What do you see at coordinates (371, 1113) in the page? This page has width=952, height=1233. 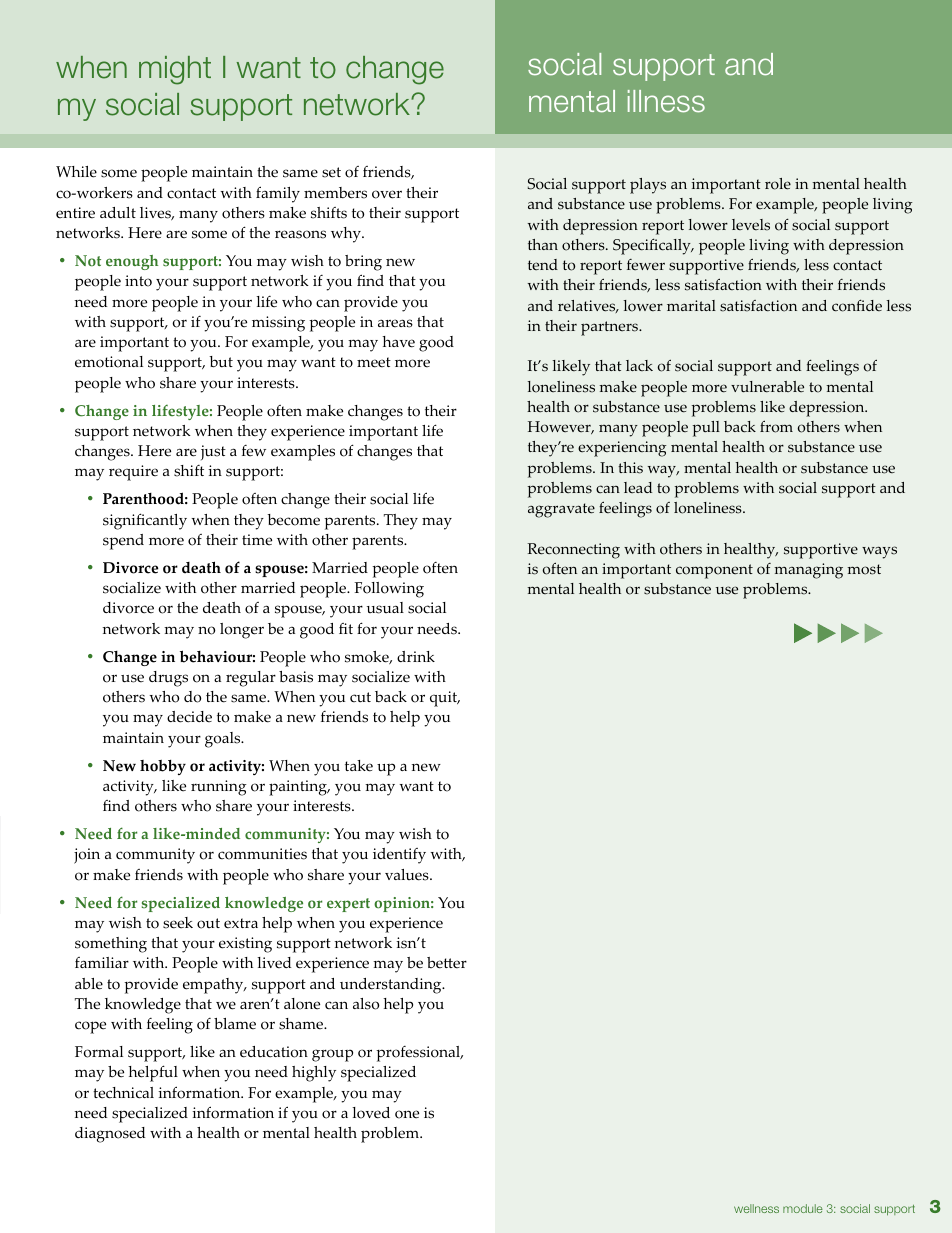 I see `loved` at bounding box center [371, 1113].
